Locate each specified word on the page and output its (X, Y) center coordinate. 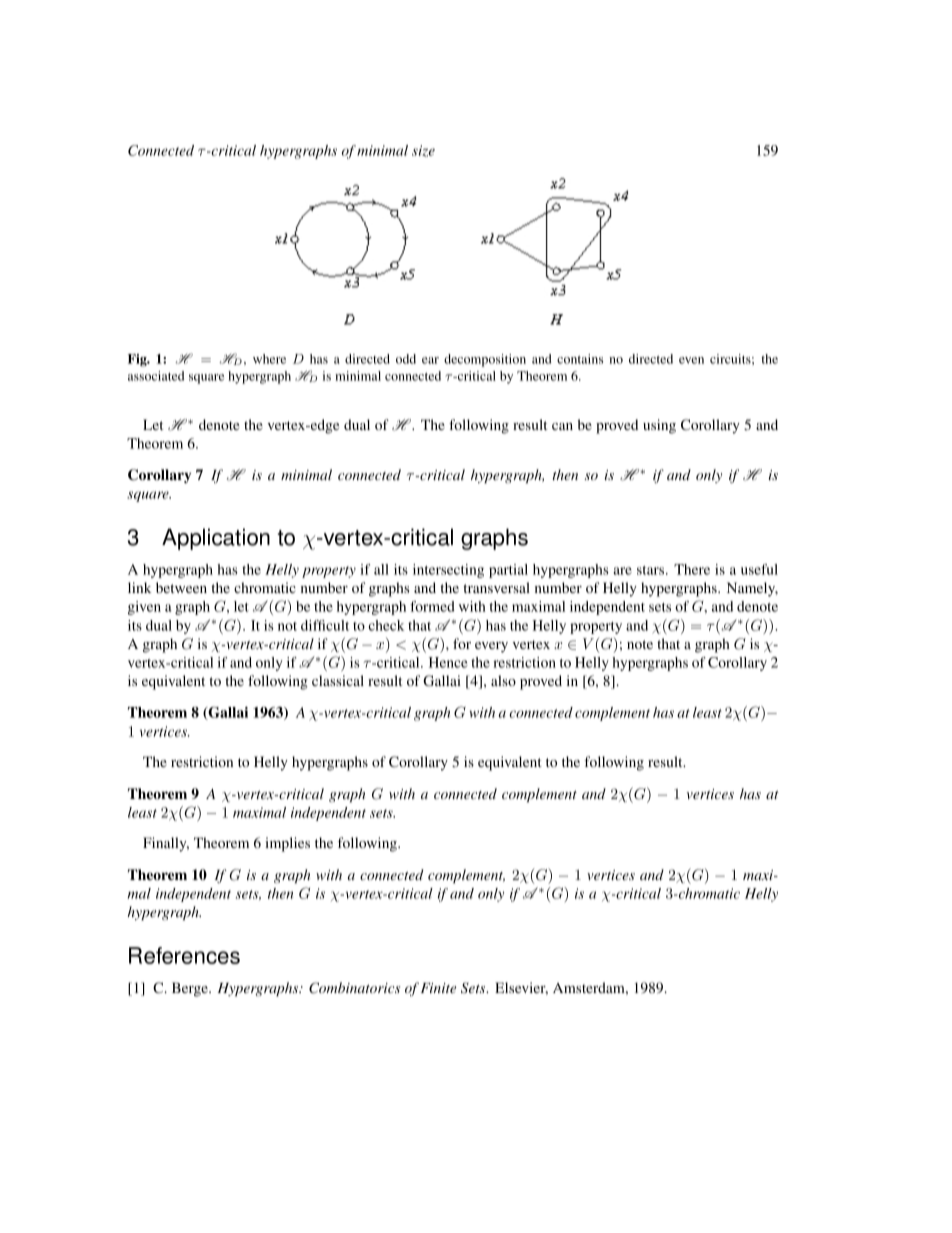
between (181, 587)
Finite (439, 988)
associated (156, 376)
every (491, 647)
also (503, 680)
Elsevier (521, 988)
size (423, 151)
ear (430, 360)
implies (287, 844)
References (184, 955)
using (659, 426)
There (692, 569)
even (691, 360)
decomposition (485, 360)
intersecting (448, 571)
